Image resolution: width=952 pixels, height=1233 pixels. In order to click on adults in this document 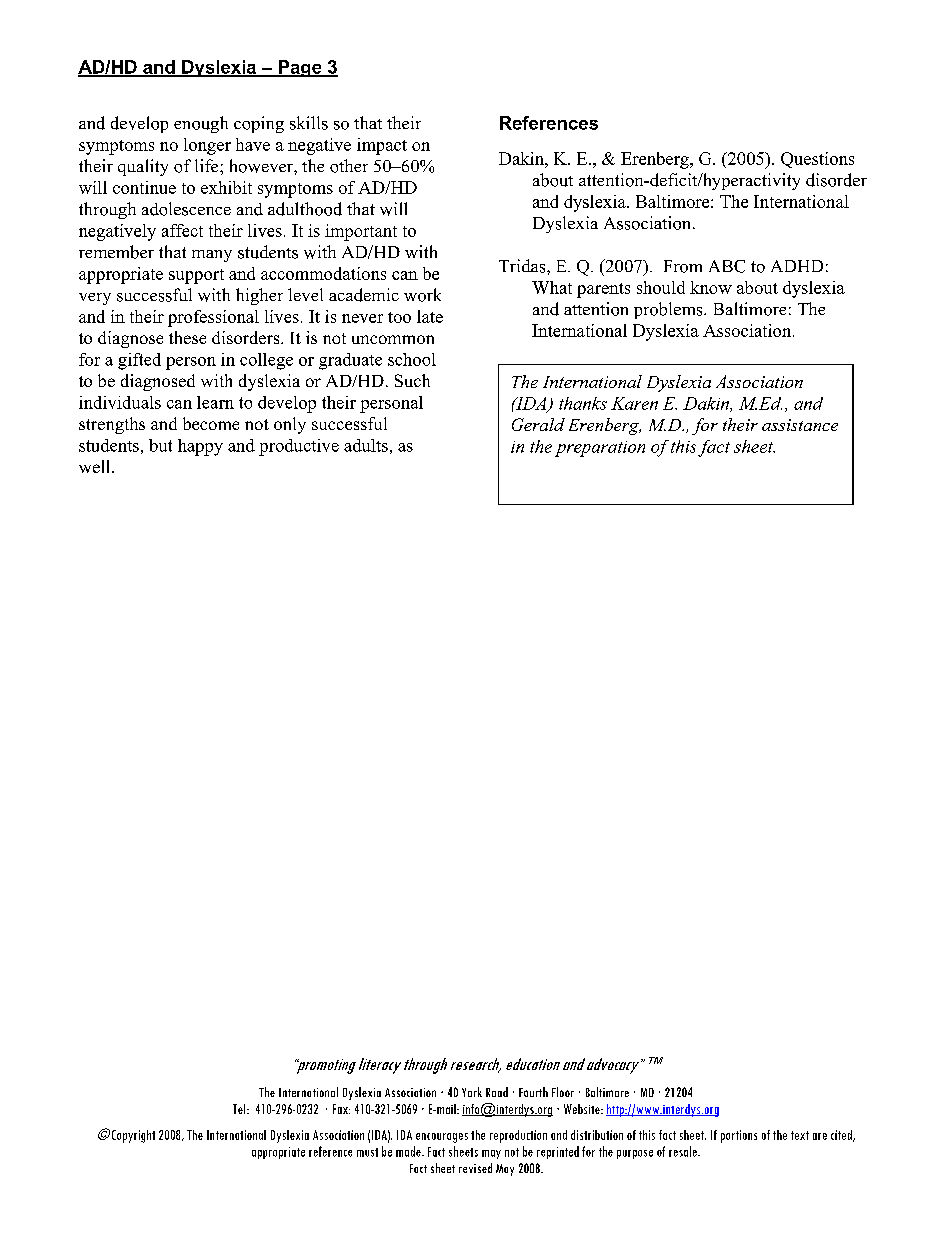, I will do `click(366, 445)`.
